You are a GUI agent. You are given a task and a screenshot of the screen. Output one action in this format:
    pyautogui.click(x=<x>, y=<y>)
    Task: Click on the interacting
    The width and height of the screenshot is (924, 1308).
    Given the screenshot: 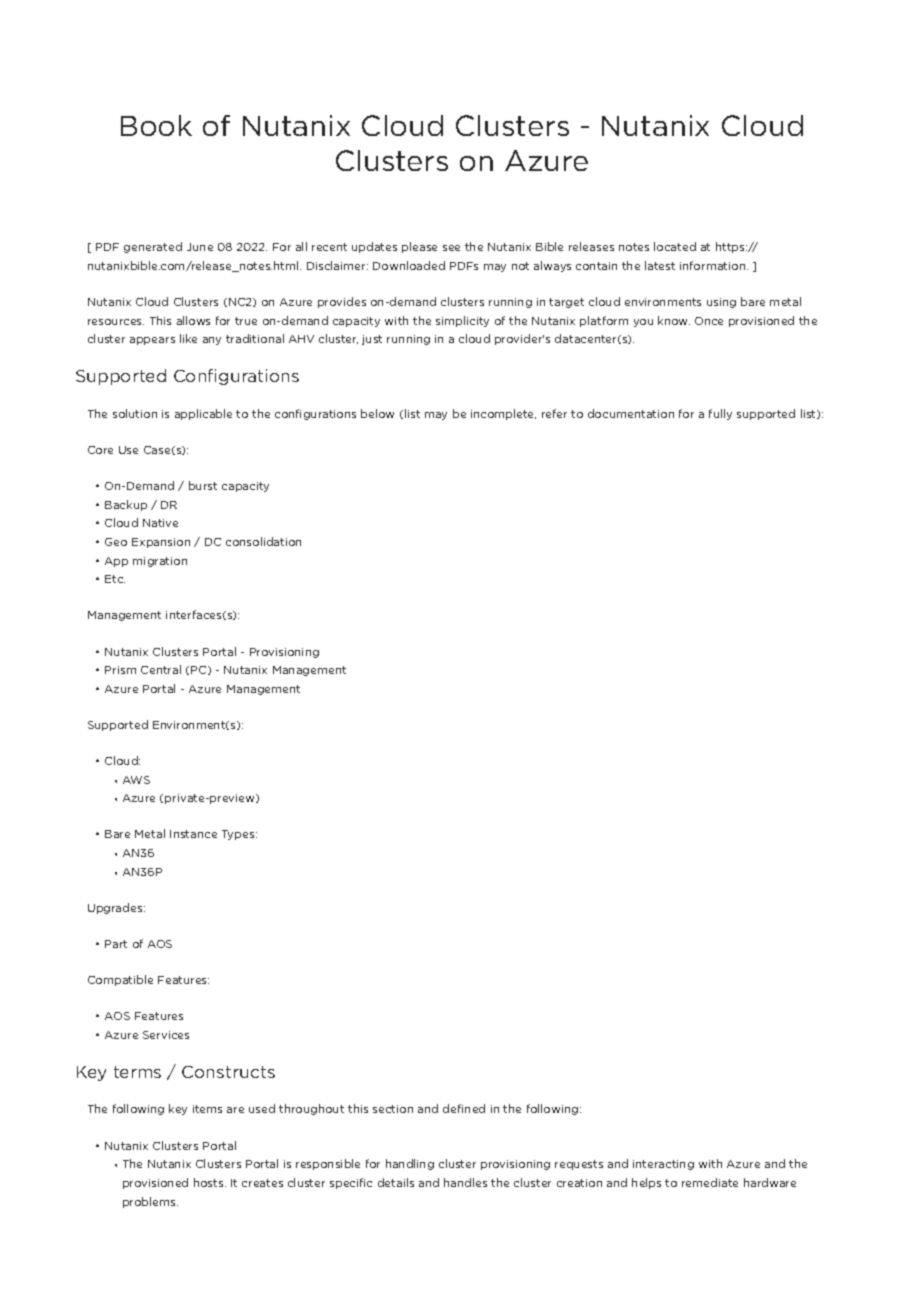 What is the action you would take?
    pyautogui.click(x=663, y=1165)
